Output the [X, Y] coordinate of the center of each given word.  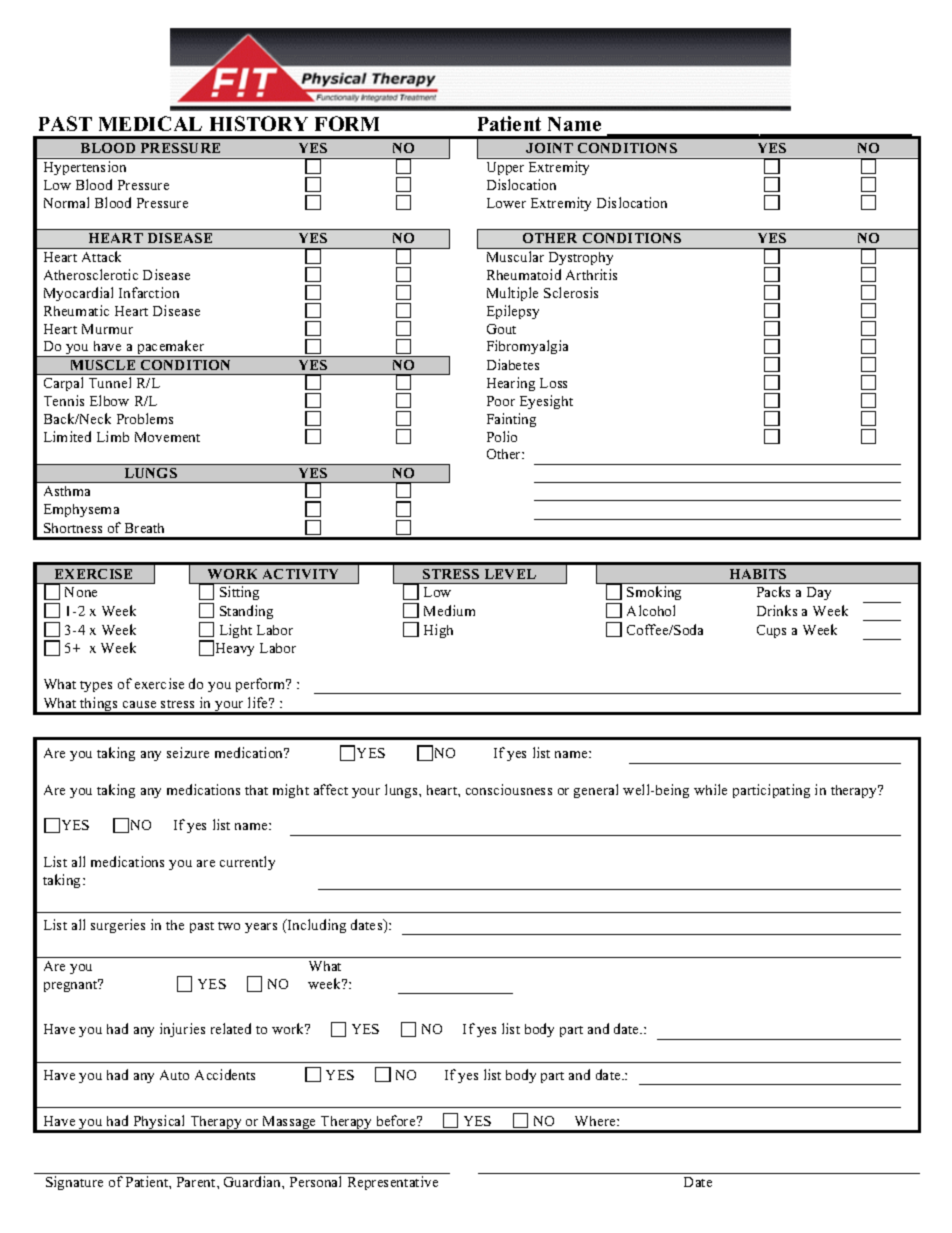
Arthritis [591, 274]
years [261, 928]
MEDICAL [150, 123]
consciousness [509, 789]
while [710, 789]
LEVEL [510, 574]
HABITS [758, 574]
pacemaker [171, 348]
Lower [506, 203]
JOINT [549, 148]
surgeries [118, 926]
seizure [188, 752]
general [596, 791]
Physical [159, 1123]
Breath [144, 528]
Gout [501, 329]
